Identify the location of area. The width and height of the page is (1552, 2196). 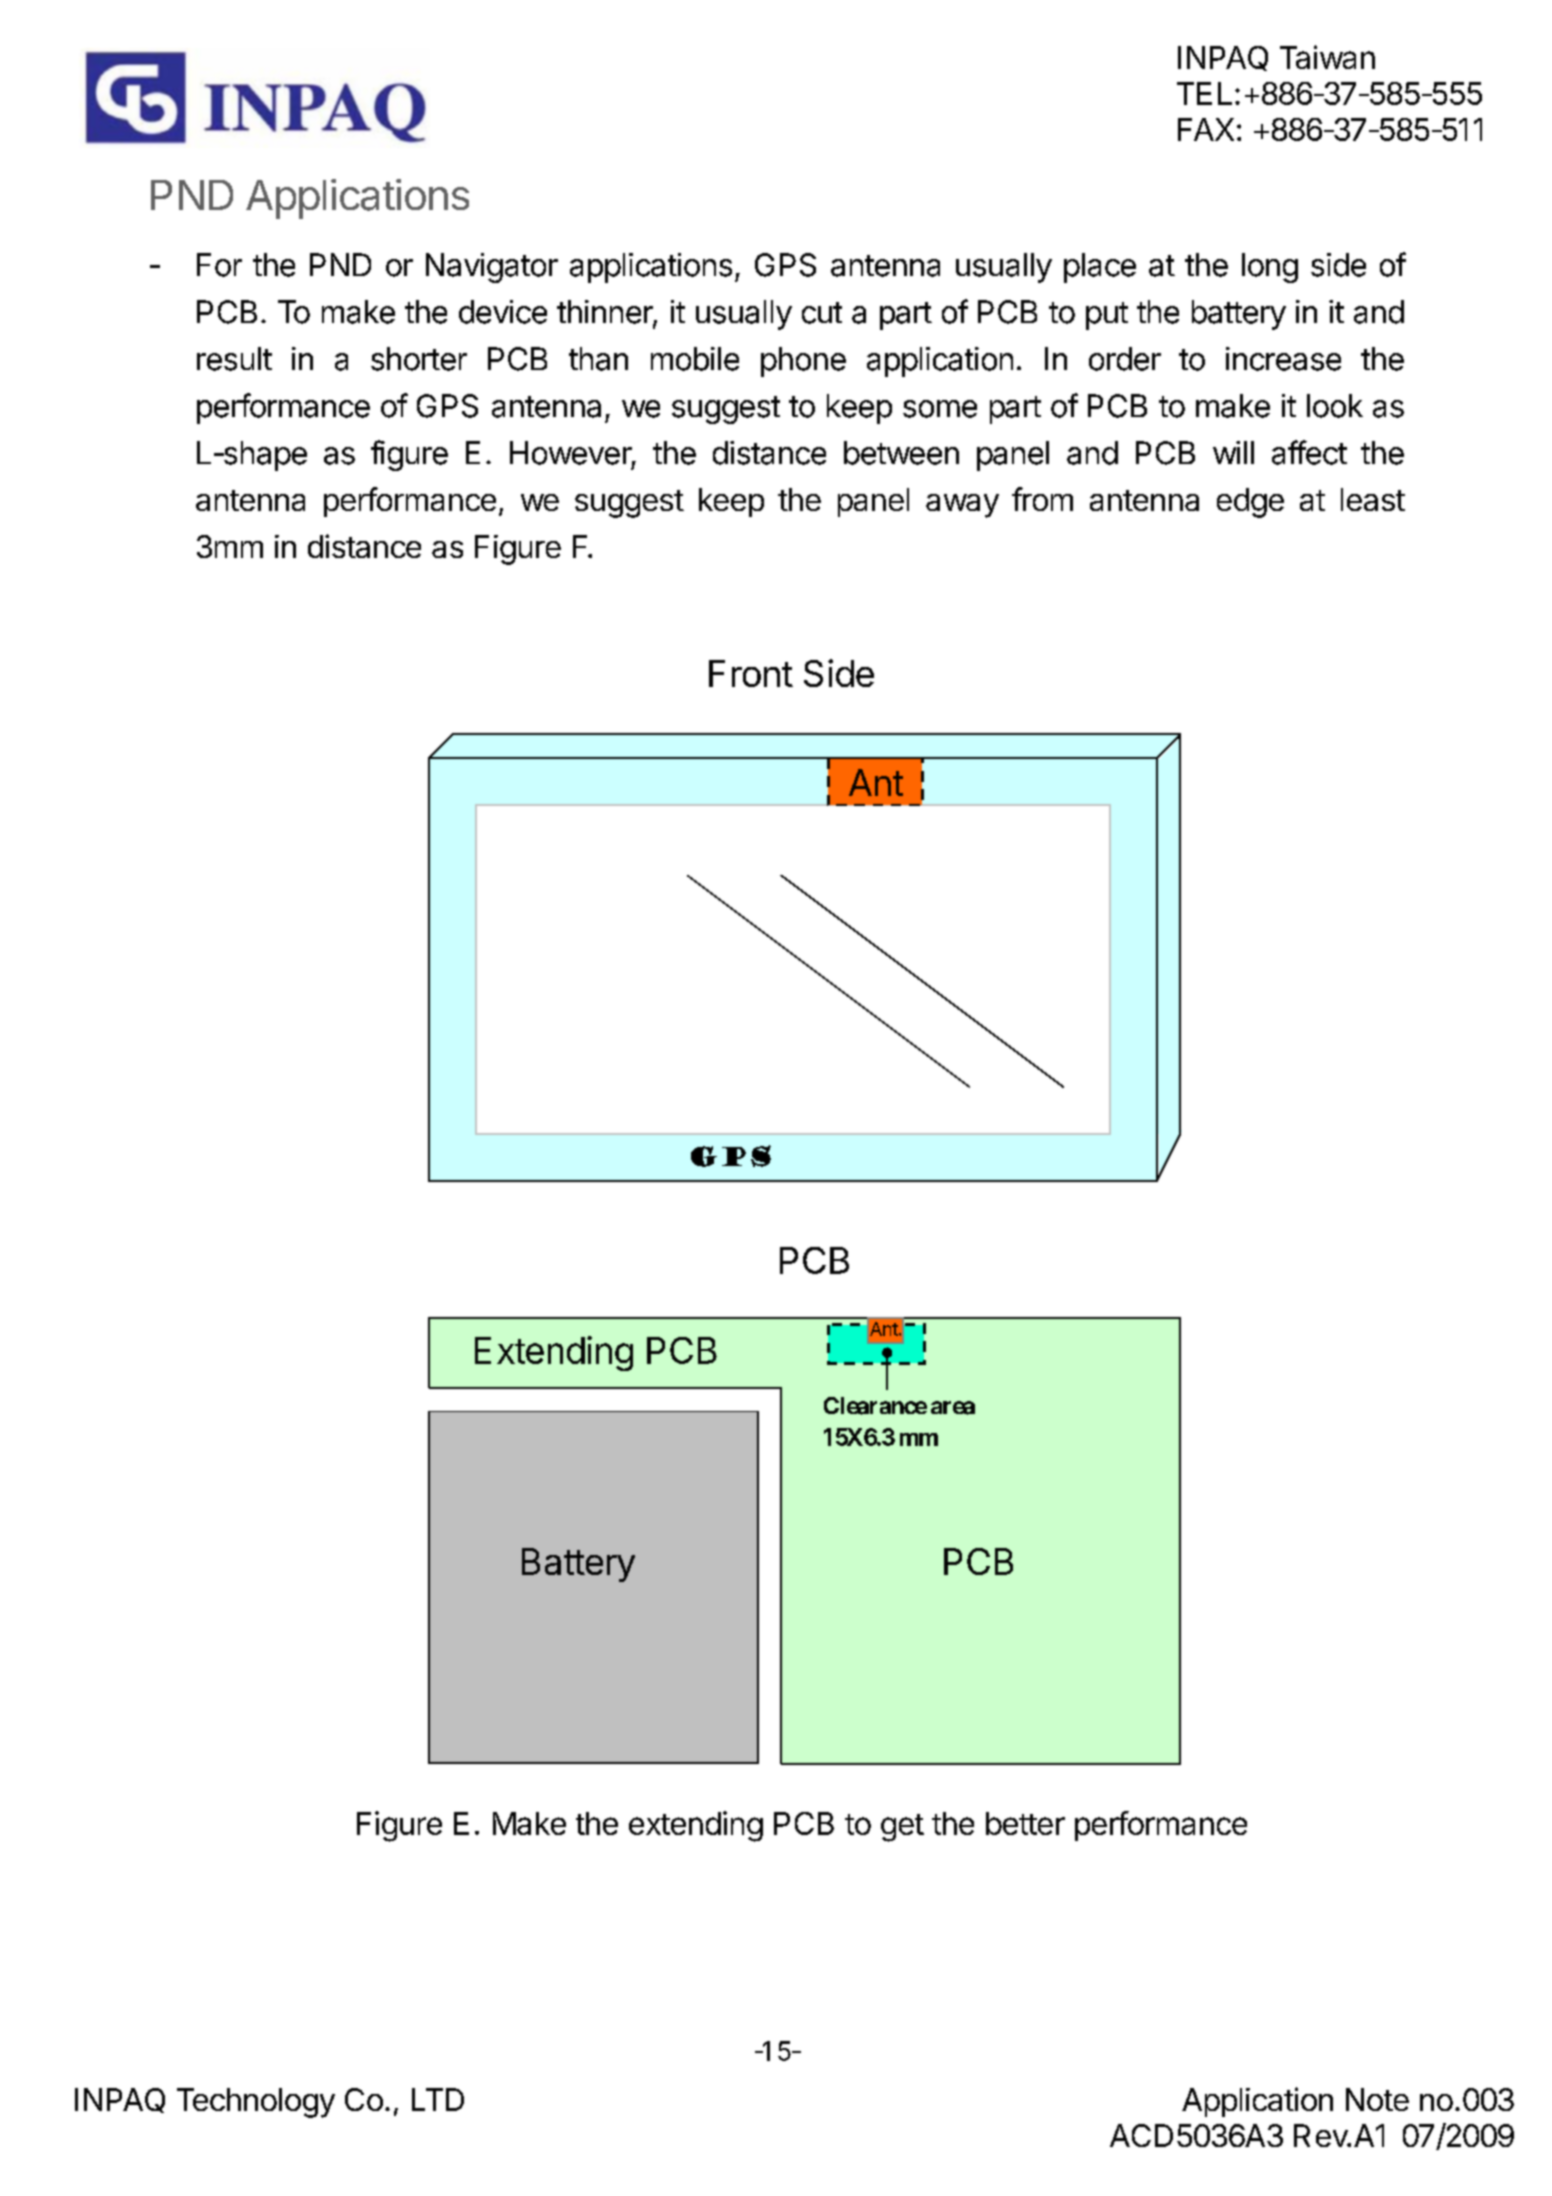
(953, 1408).
